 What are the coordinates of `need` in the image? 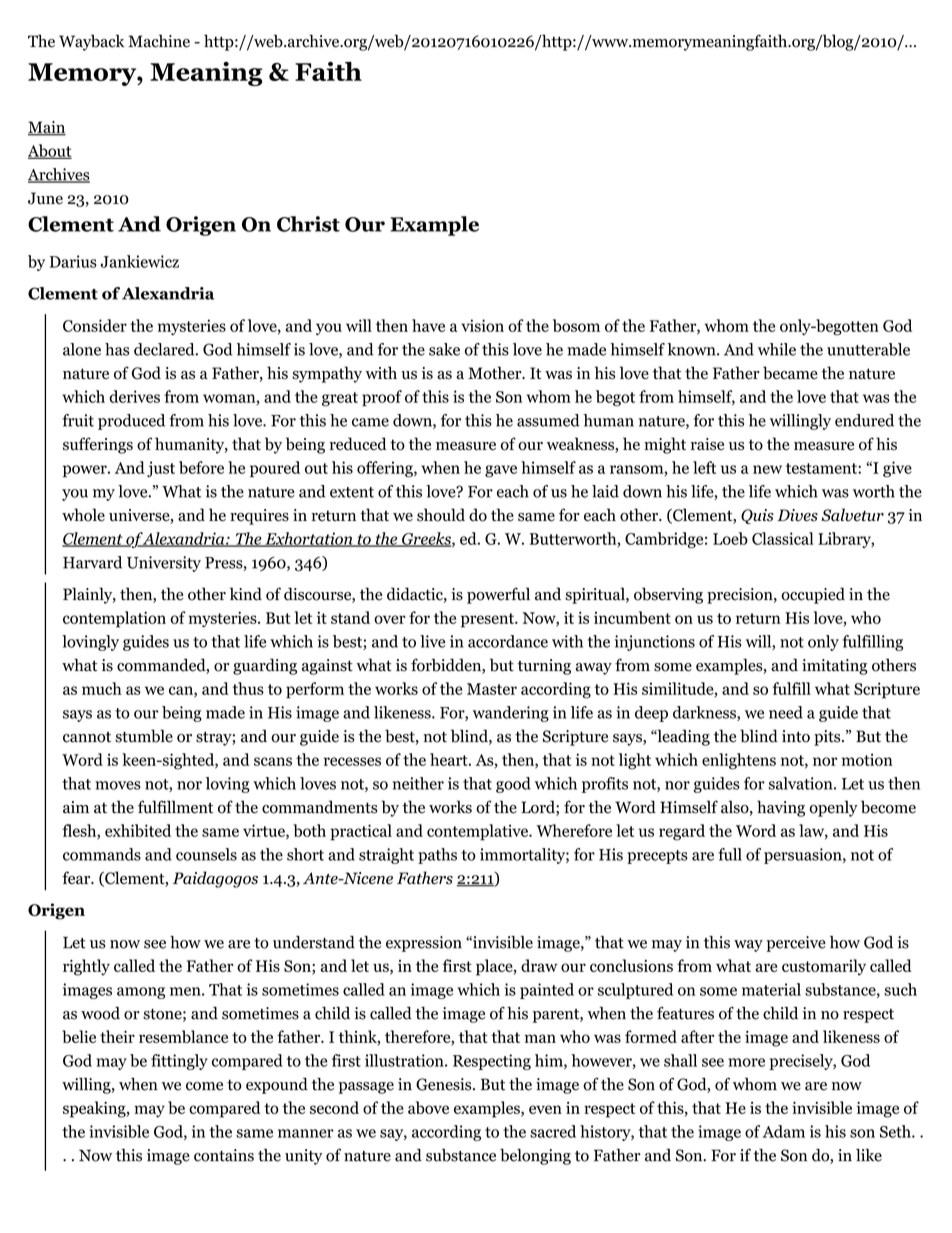 It's located at (786, 712).
